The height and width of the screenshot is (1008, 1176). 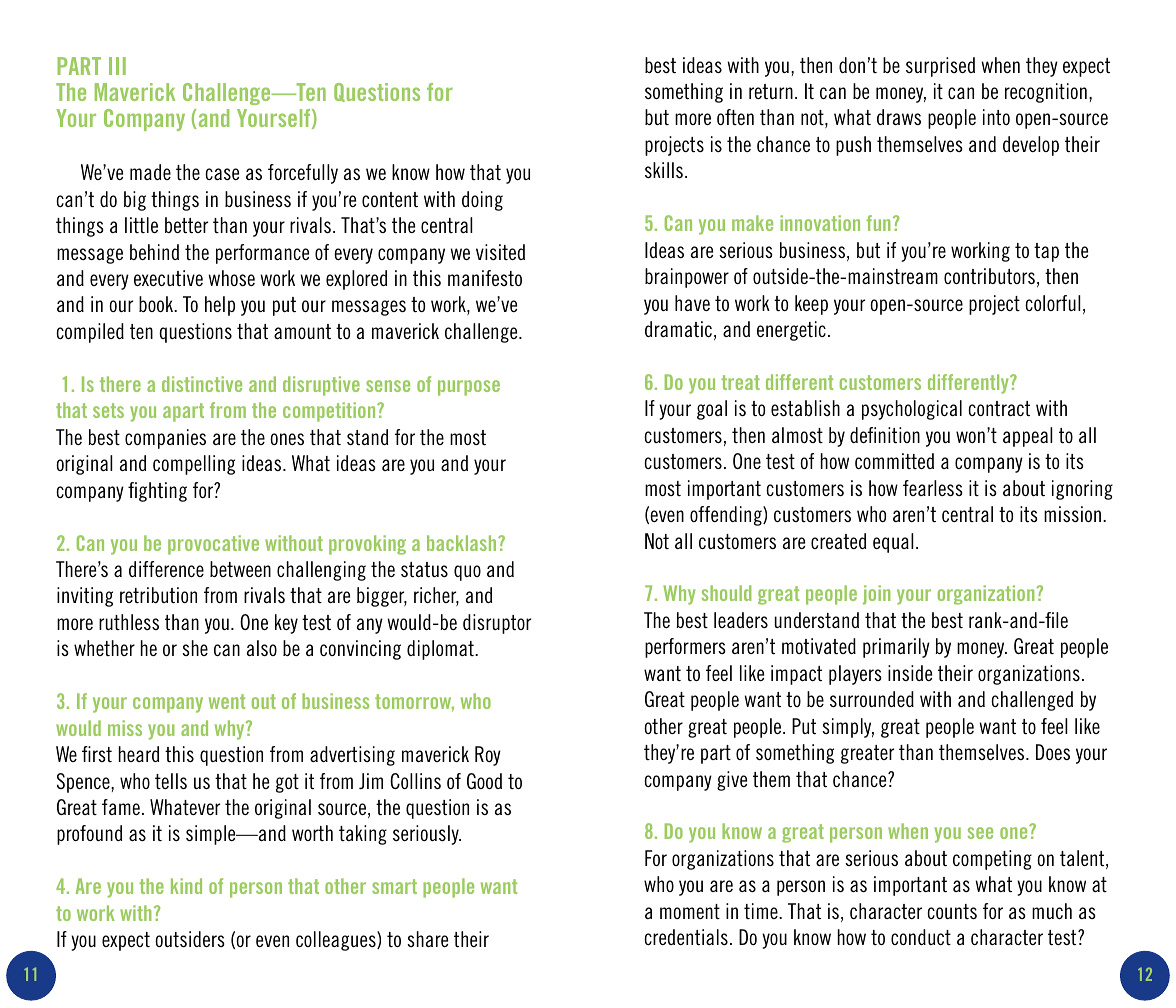 What do you see at coordinates (727, 516) in the screenshot?
I see `offending` at bounding box center [727, 516].
